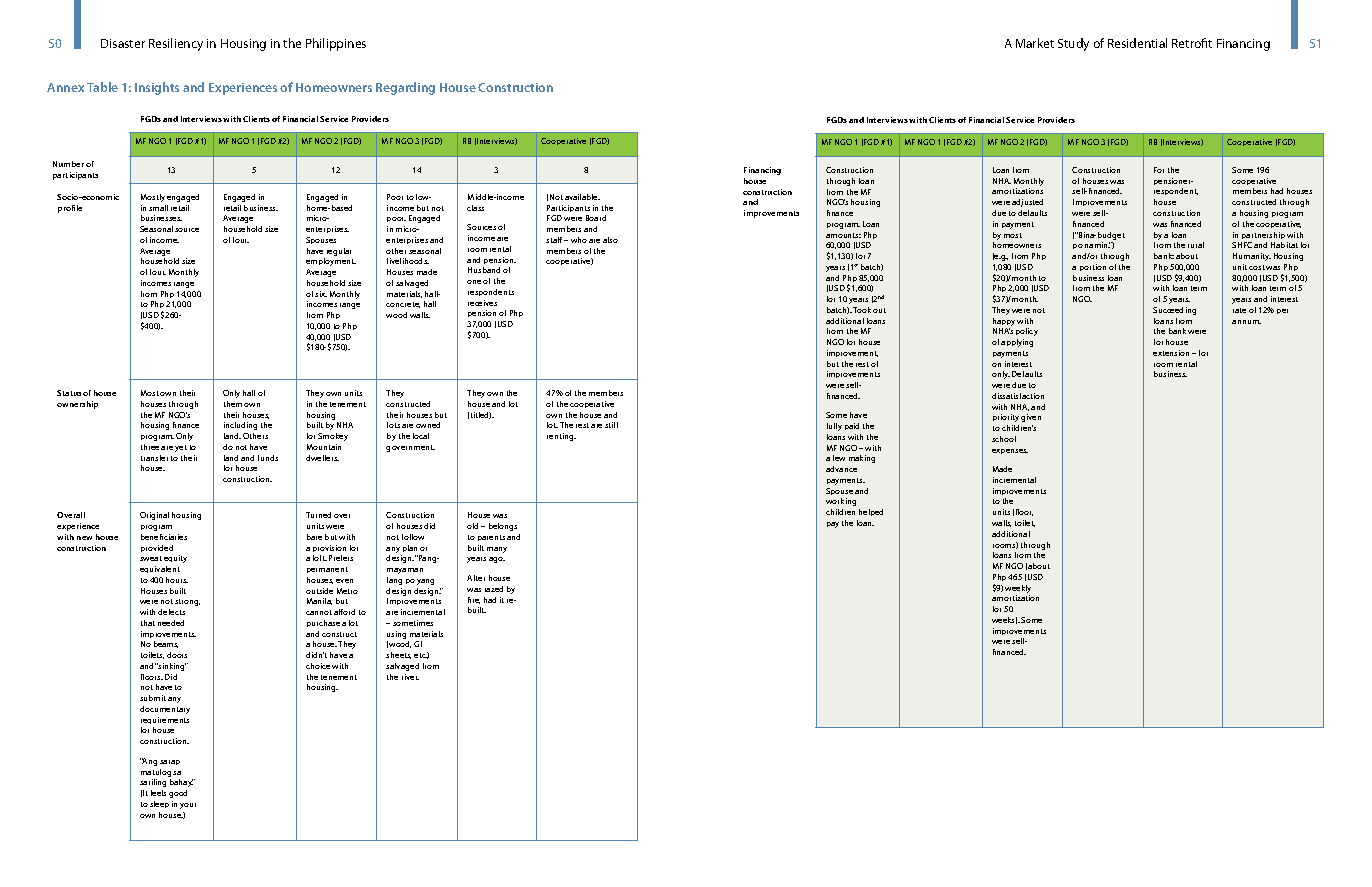 Image resolution: width=1372 pixels, height=887 pixels. I want to click on given, so click(1031, 418).
